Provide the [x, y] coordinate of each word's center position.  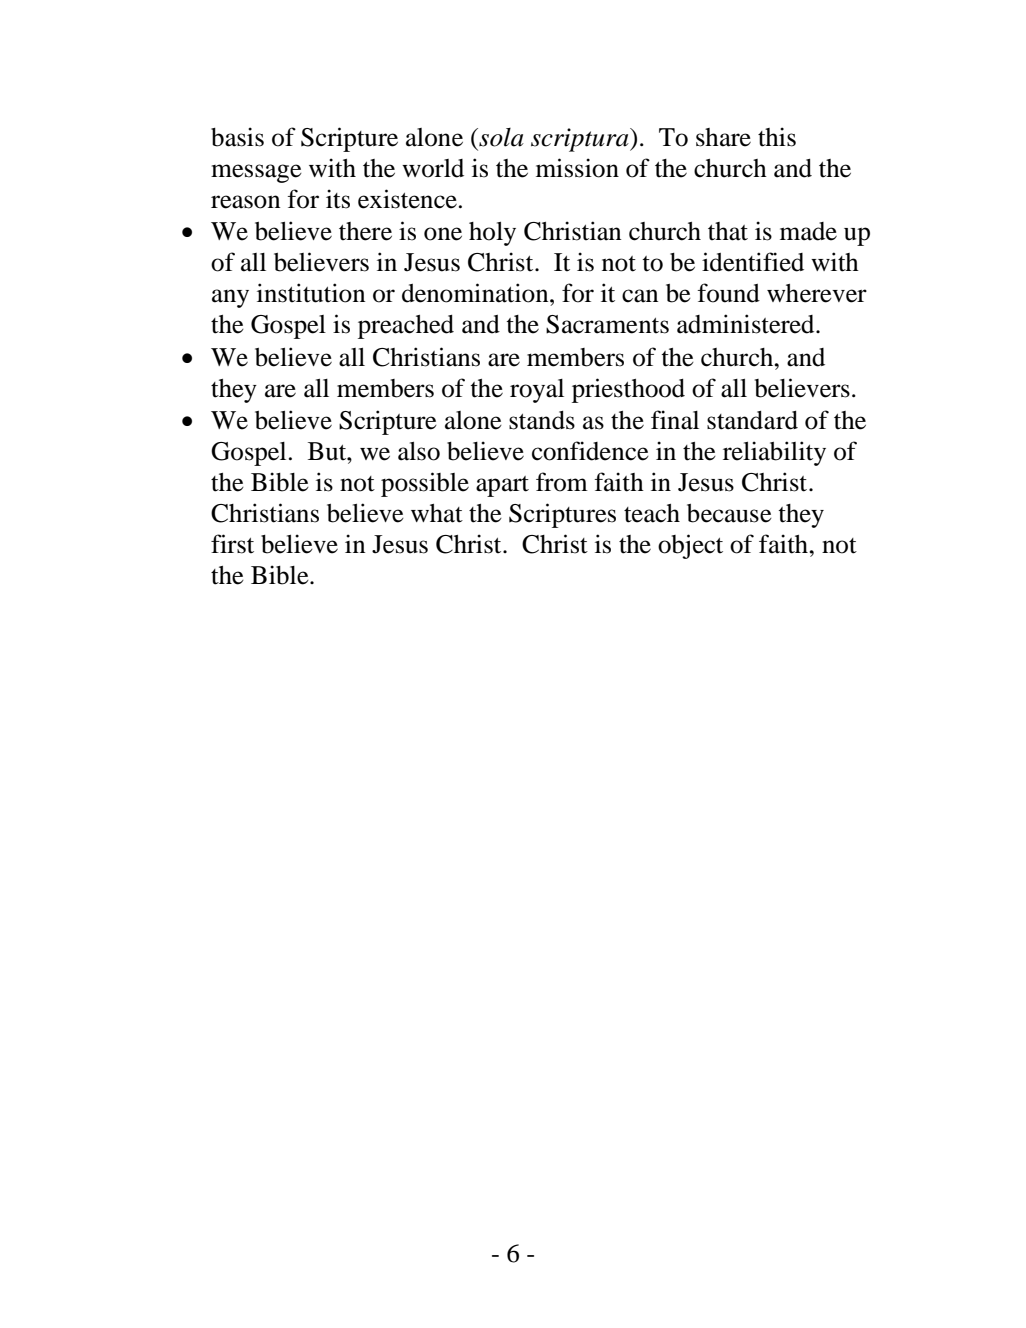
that [728, 231]
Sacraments [607, 324]
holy [492, 234]
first [232, 544]
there [365, 231]
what [437, 513]
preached [406, 327]
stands [542, 420]
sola [500, 137]
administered [747, 324]
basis [237, 137]
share [723, 137]
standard [752, 420]
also [419, 451]
